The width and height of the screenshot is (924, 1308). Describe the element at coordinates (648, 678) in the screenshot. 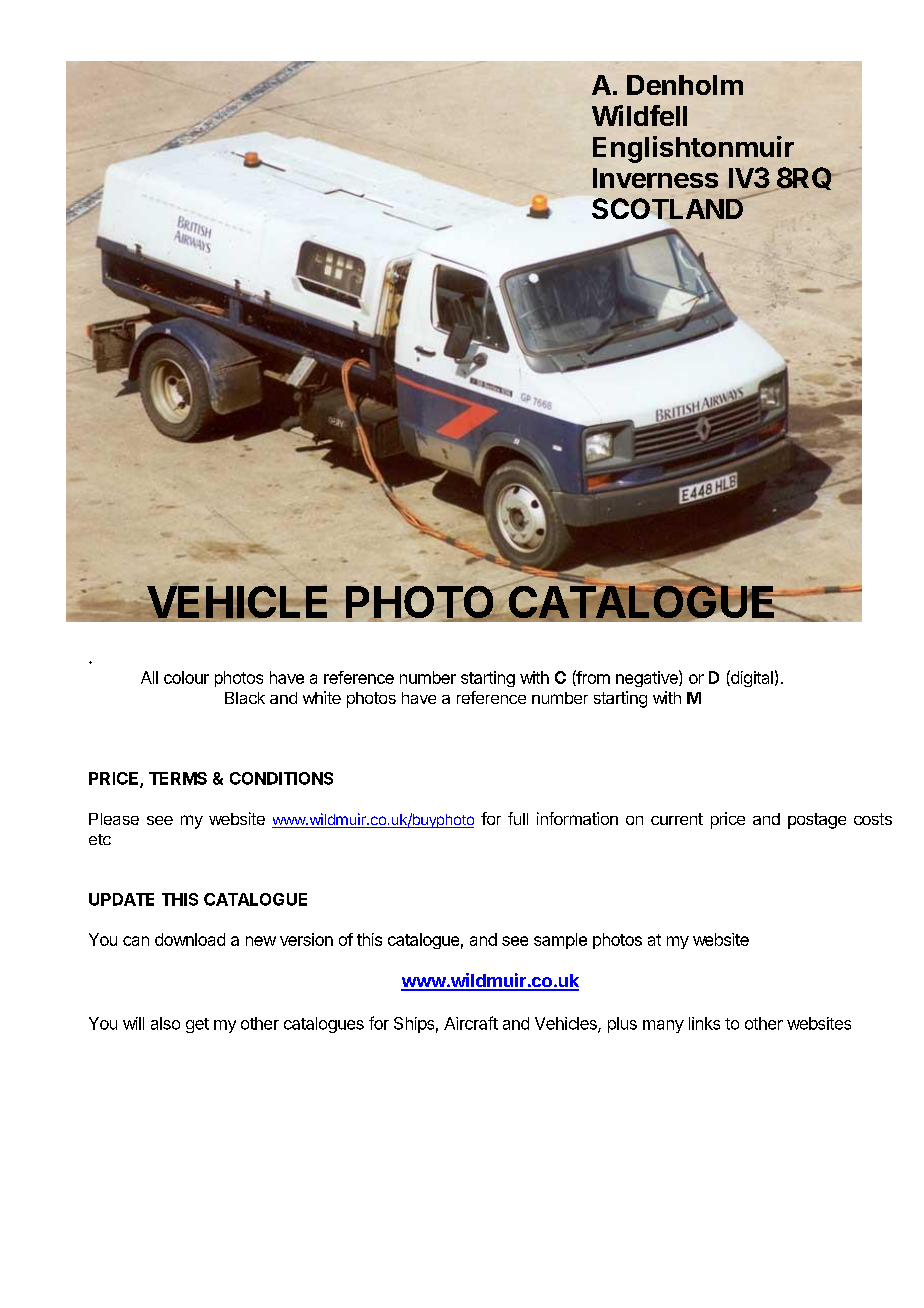

I see `negative` at that location.
